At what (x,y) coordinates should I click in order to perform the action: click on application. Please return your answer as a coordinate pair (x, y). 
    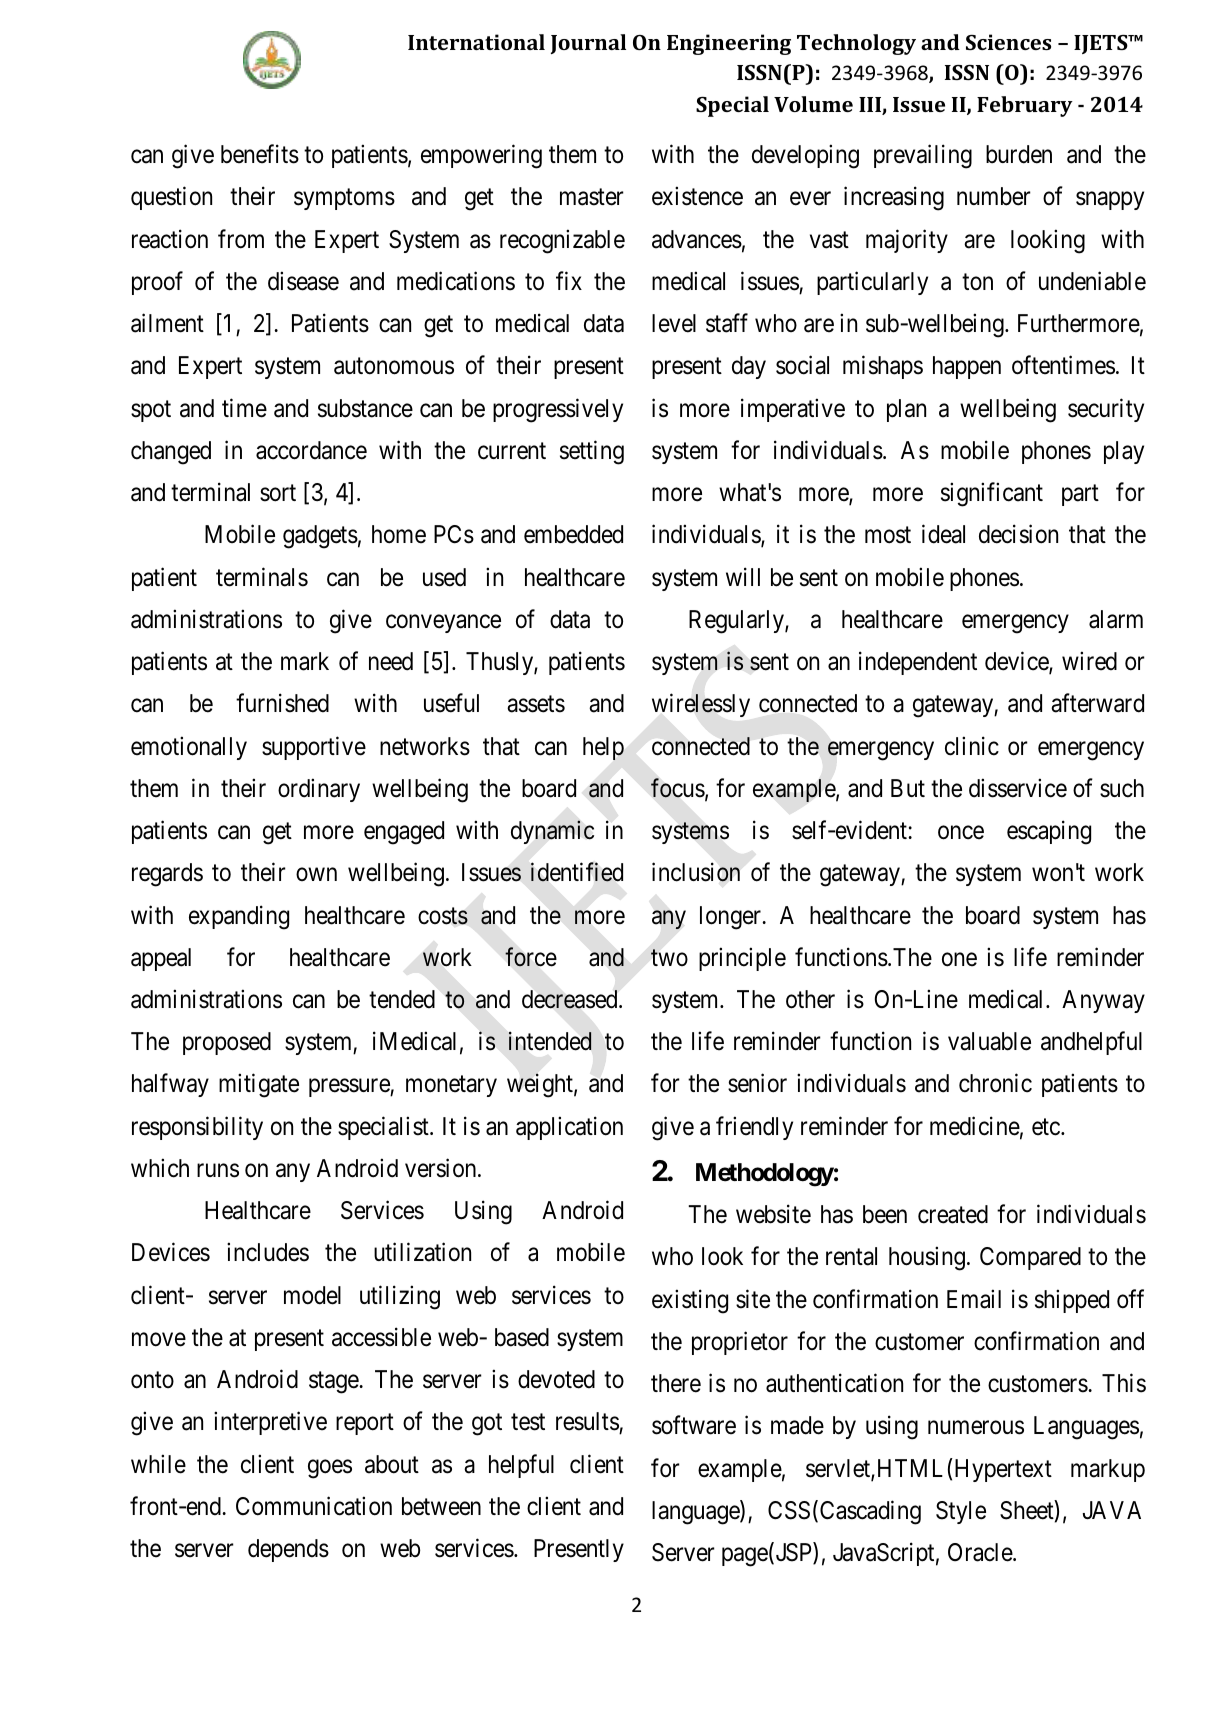
    Looking at the image, I should click on (569, 1128).
